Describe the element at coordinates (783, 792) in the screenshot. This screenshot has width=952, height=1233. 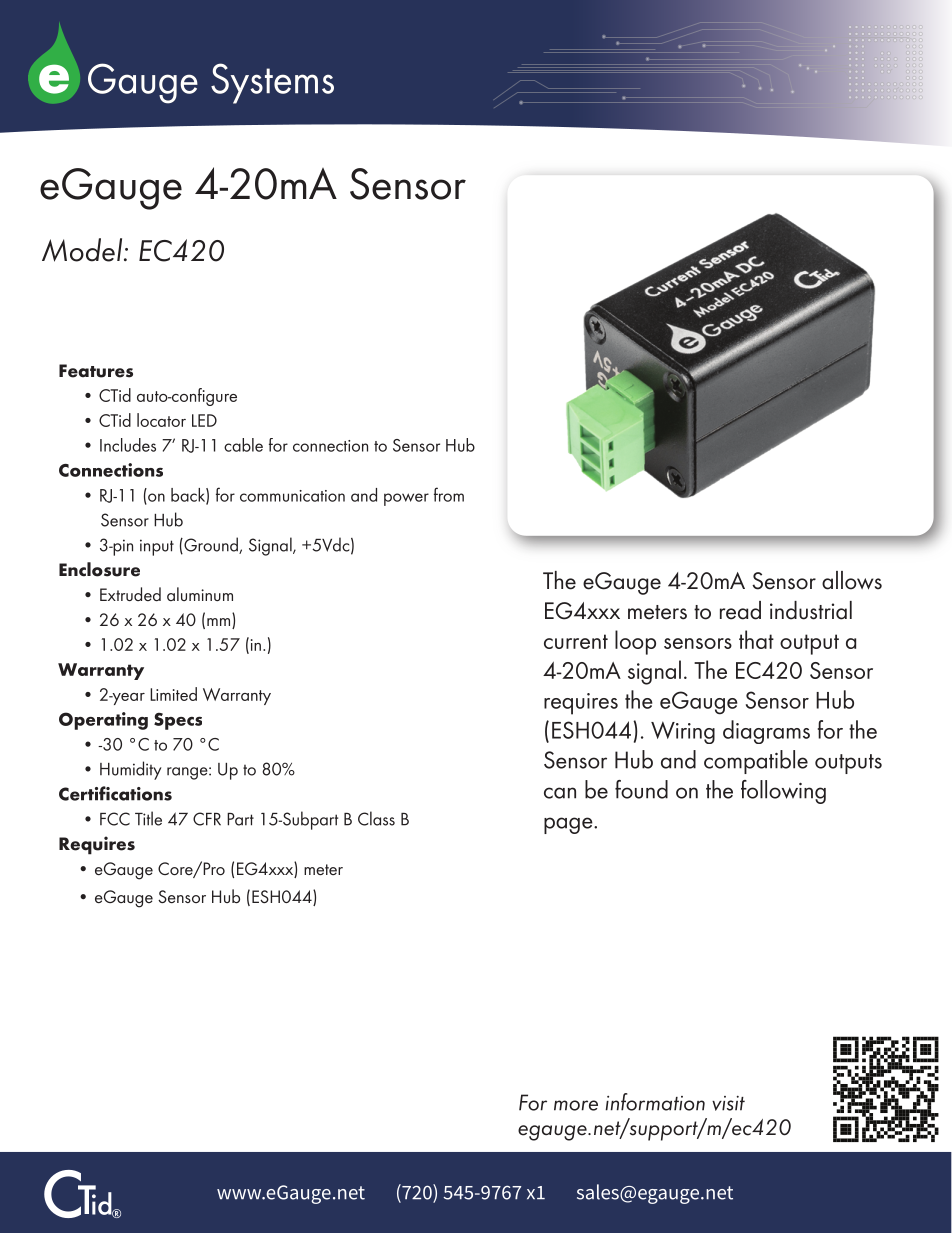
I see `following` at that location.
